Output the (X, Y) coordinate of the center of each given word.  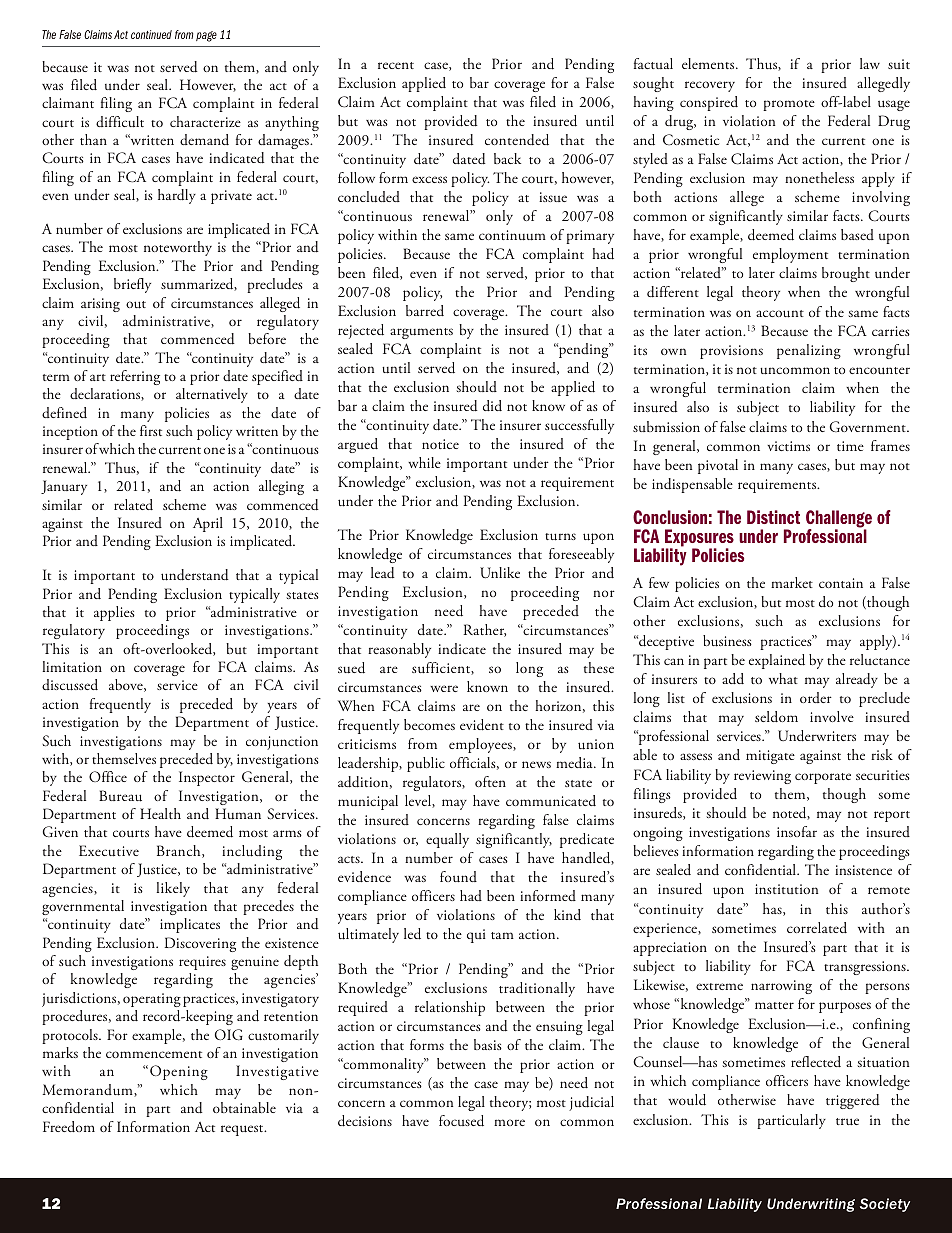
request (243, 1130)
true (847, 1121)
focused (461, 1121)
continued (151, 34)
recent (396, 65)
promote (789, 105)
